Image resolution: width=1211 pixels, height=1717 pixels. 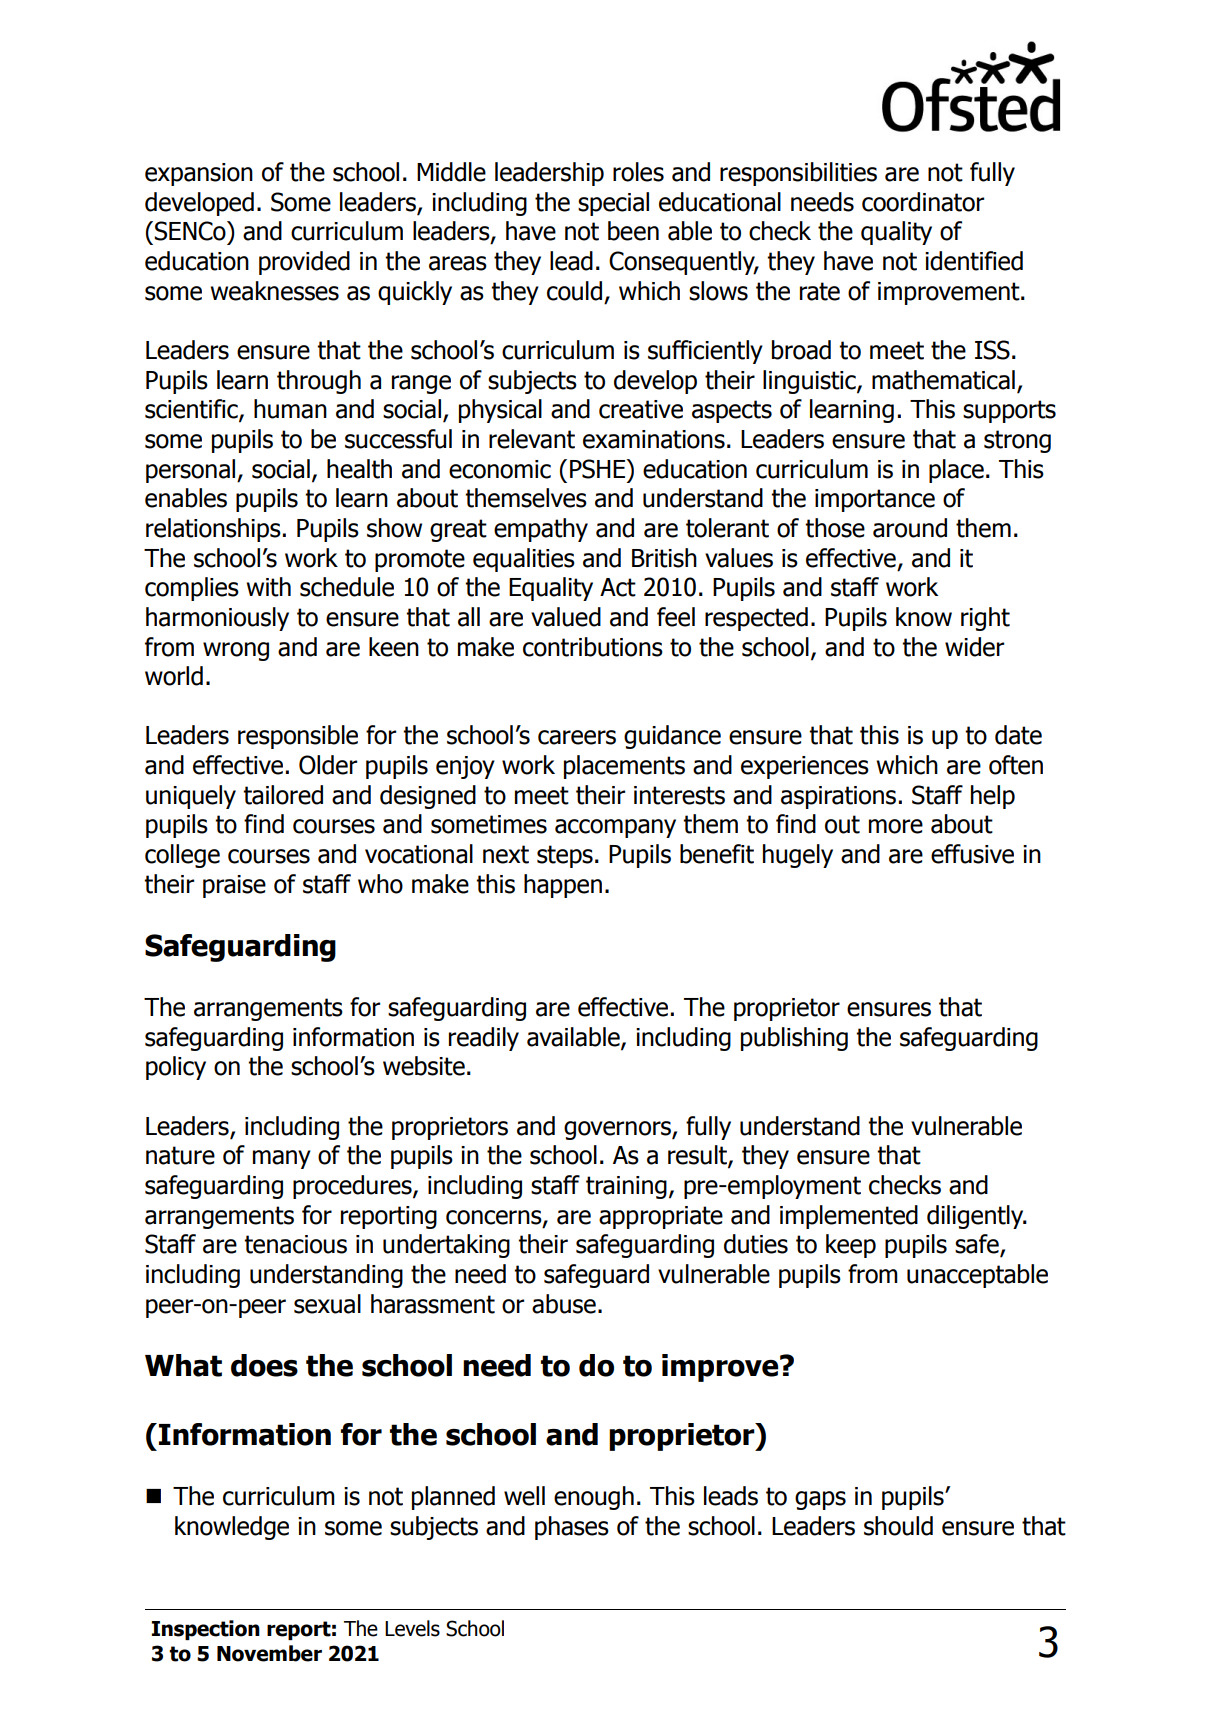 What do you see at coordinates (563, 886) in the page?
I see `happen` at bounding box center [563, 886].
